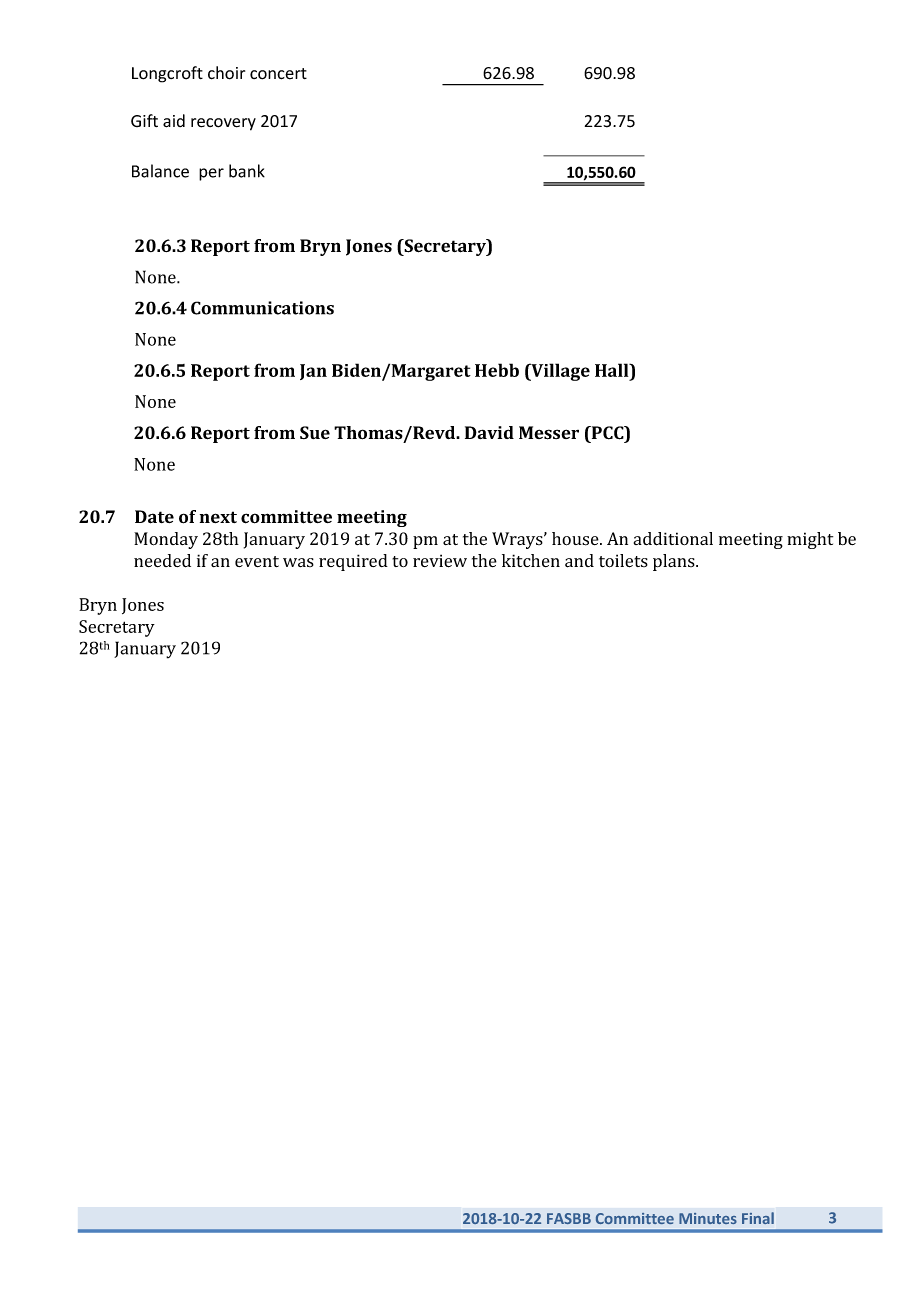 This screenshot has height=1308, width=924. What do you see at coordinates (675, 562) in the screenshot?
I see `plans` at bounding box center [675, 562].
